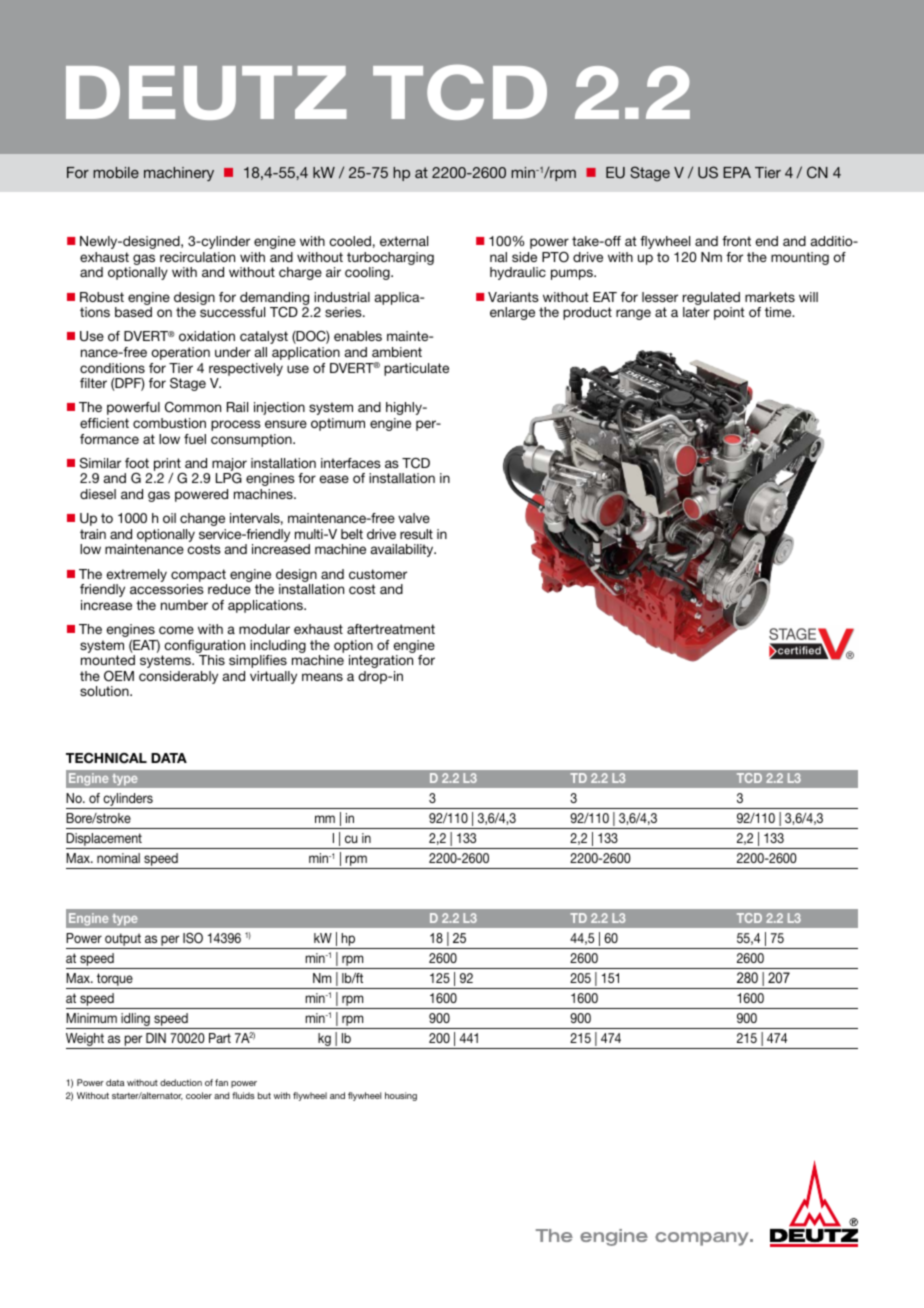 The image size is (924, 1308). I want to click on integration, so click(381, 661).
